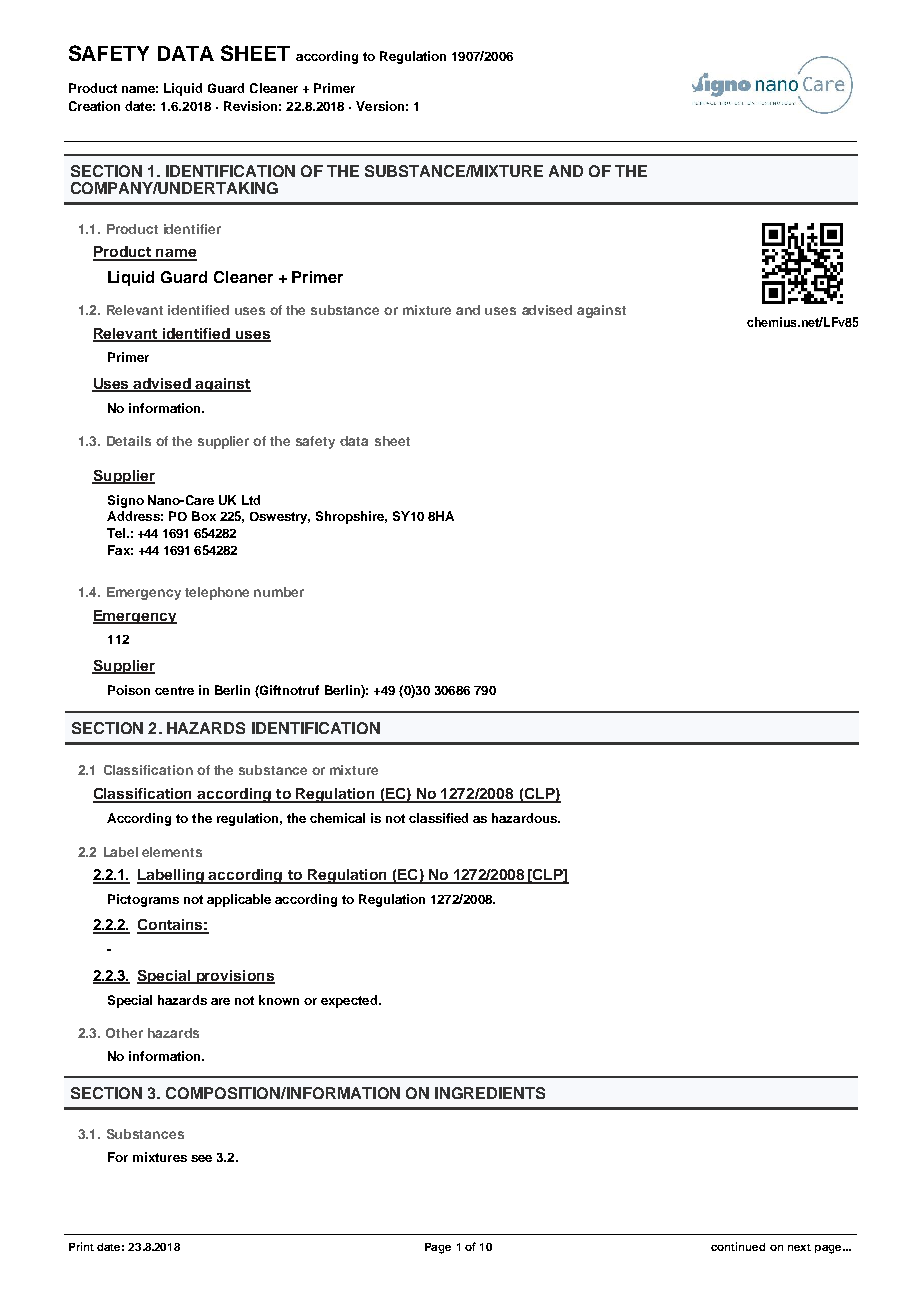 The width and height of the page is (924, 1309). What do you see at coordinates (201, 1158) in the page?
I see `see` at bounding box center [201, 1158].
